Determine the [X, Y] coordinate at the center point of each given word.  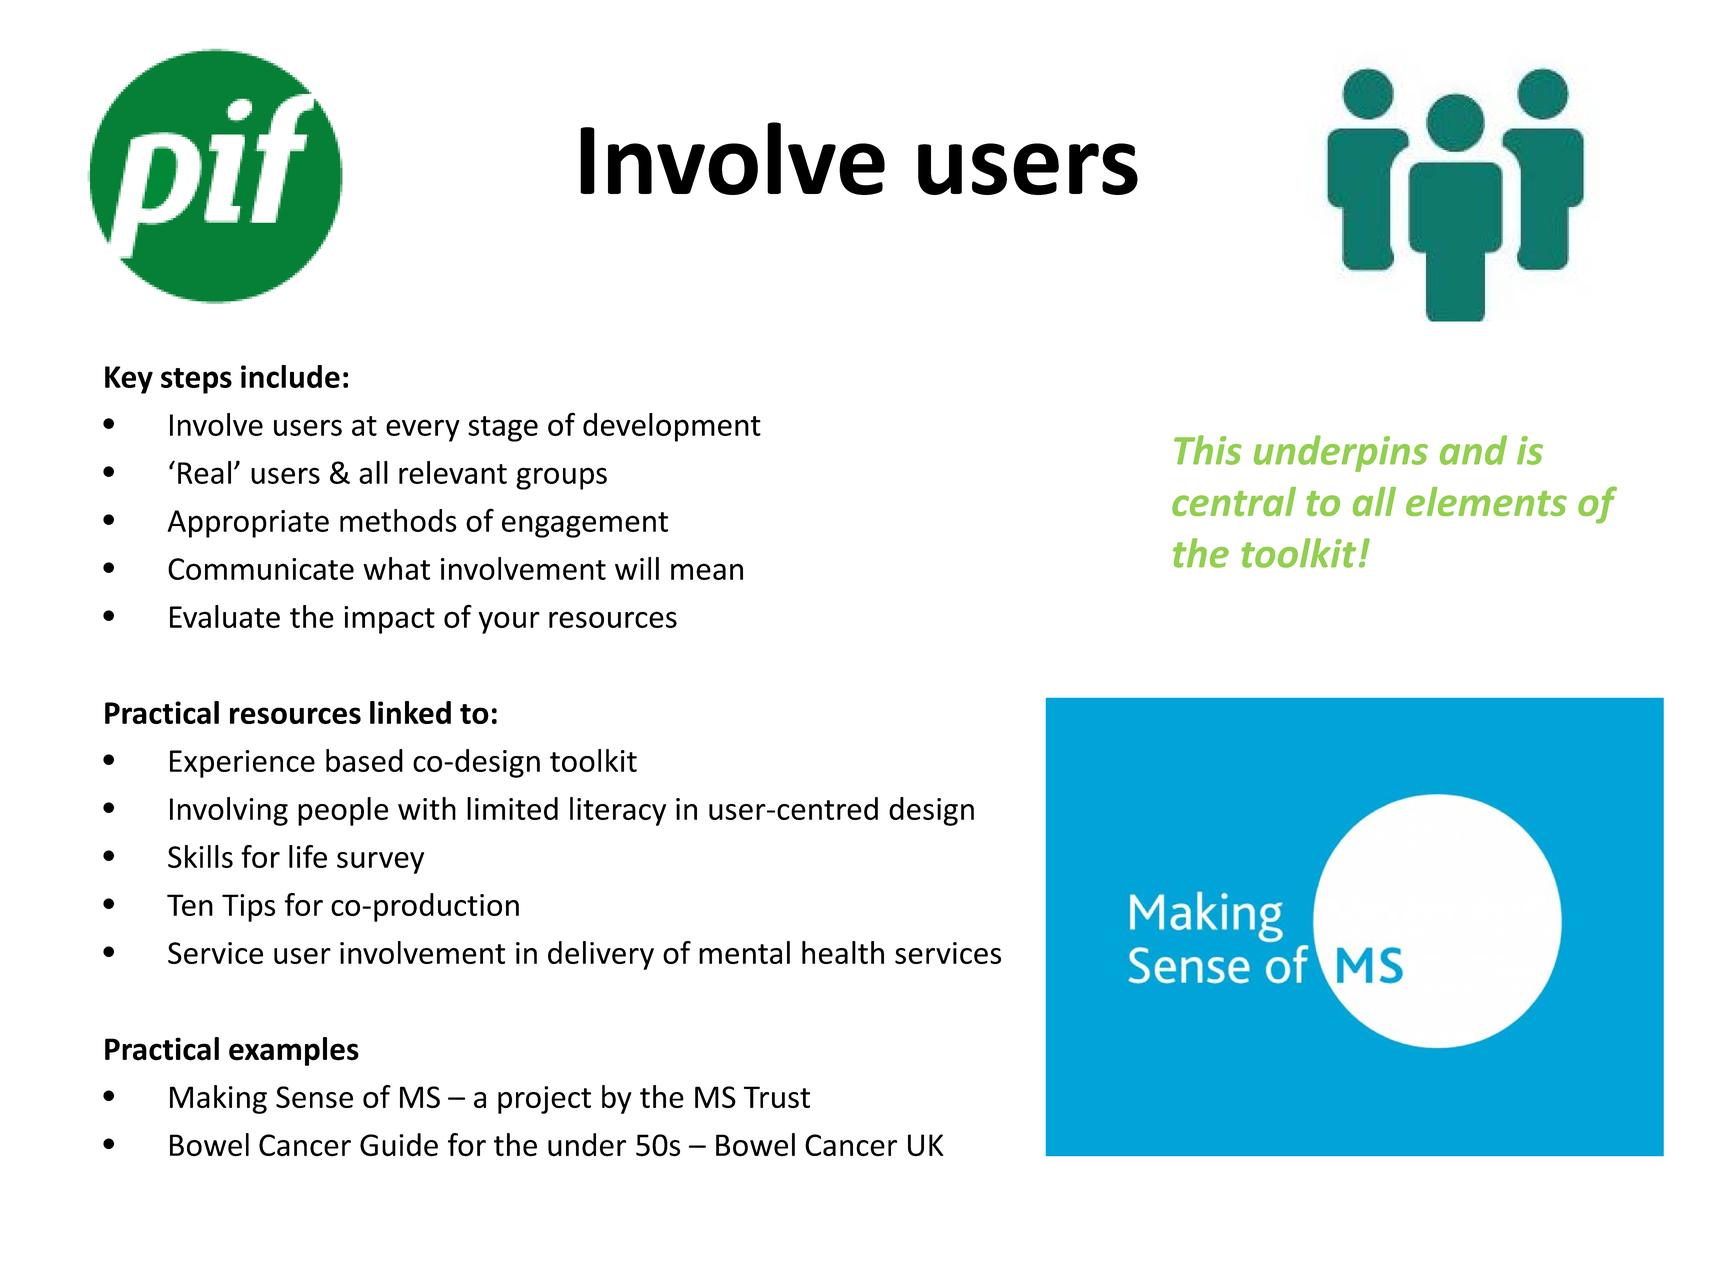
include [290, 376]
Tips [248, 908]
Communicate [261, 569]
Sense [314, 1097]
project [544, 1100]
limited [512, 808]
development [672, 427]
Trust [777, 1097]
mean [707, 571]
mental [744, 952]
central [1234, 501]
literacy [618, 811]
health [843, 952]
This [1208, 450]
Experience [242, 764]
